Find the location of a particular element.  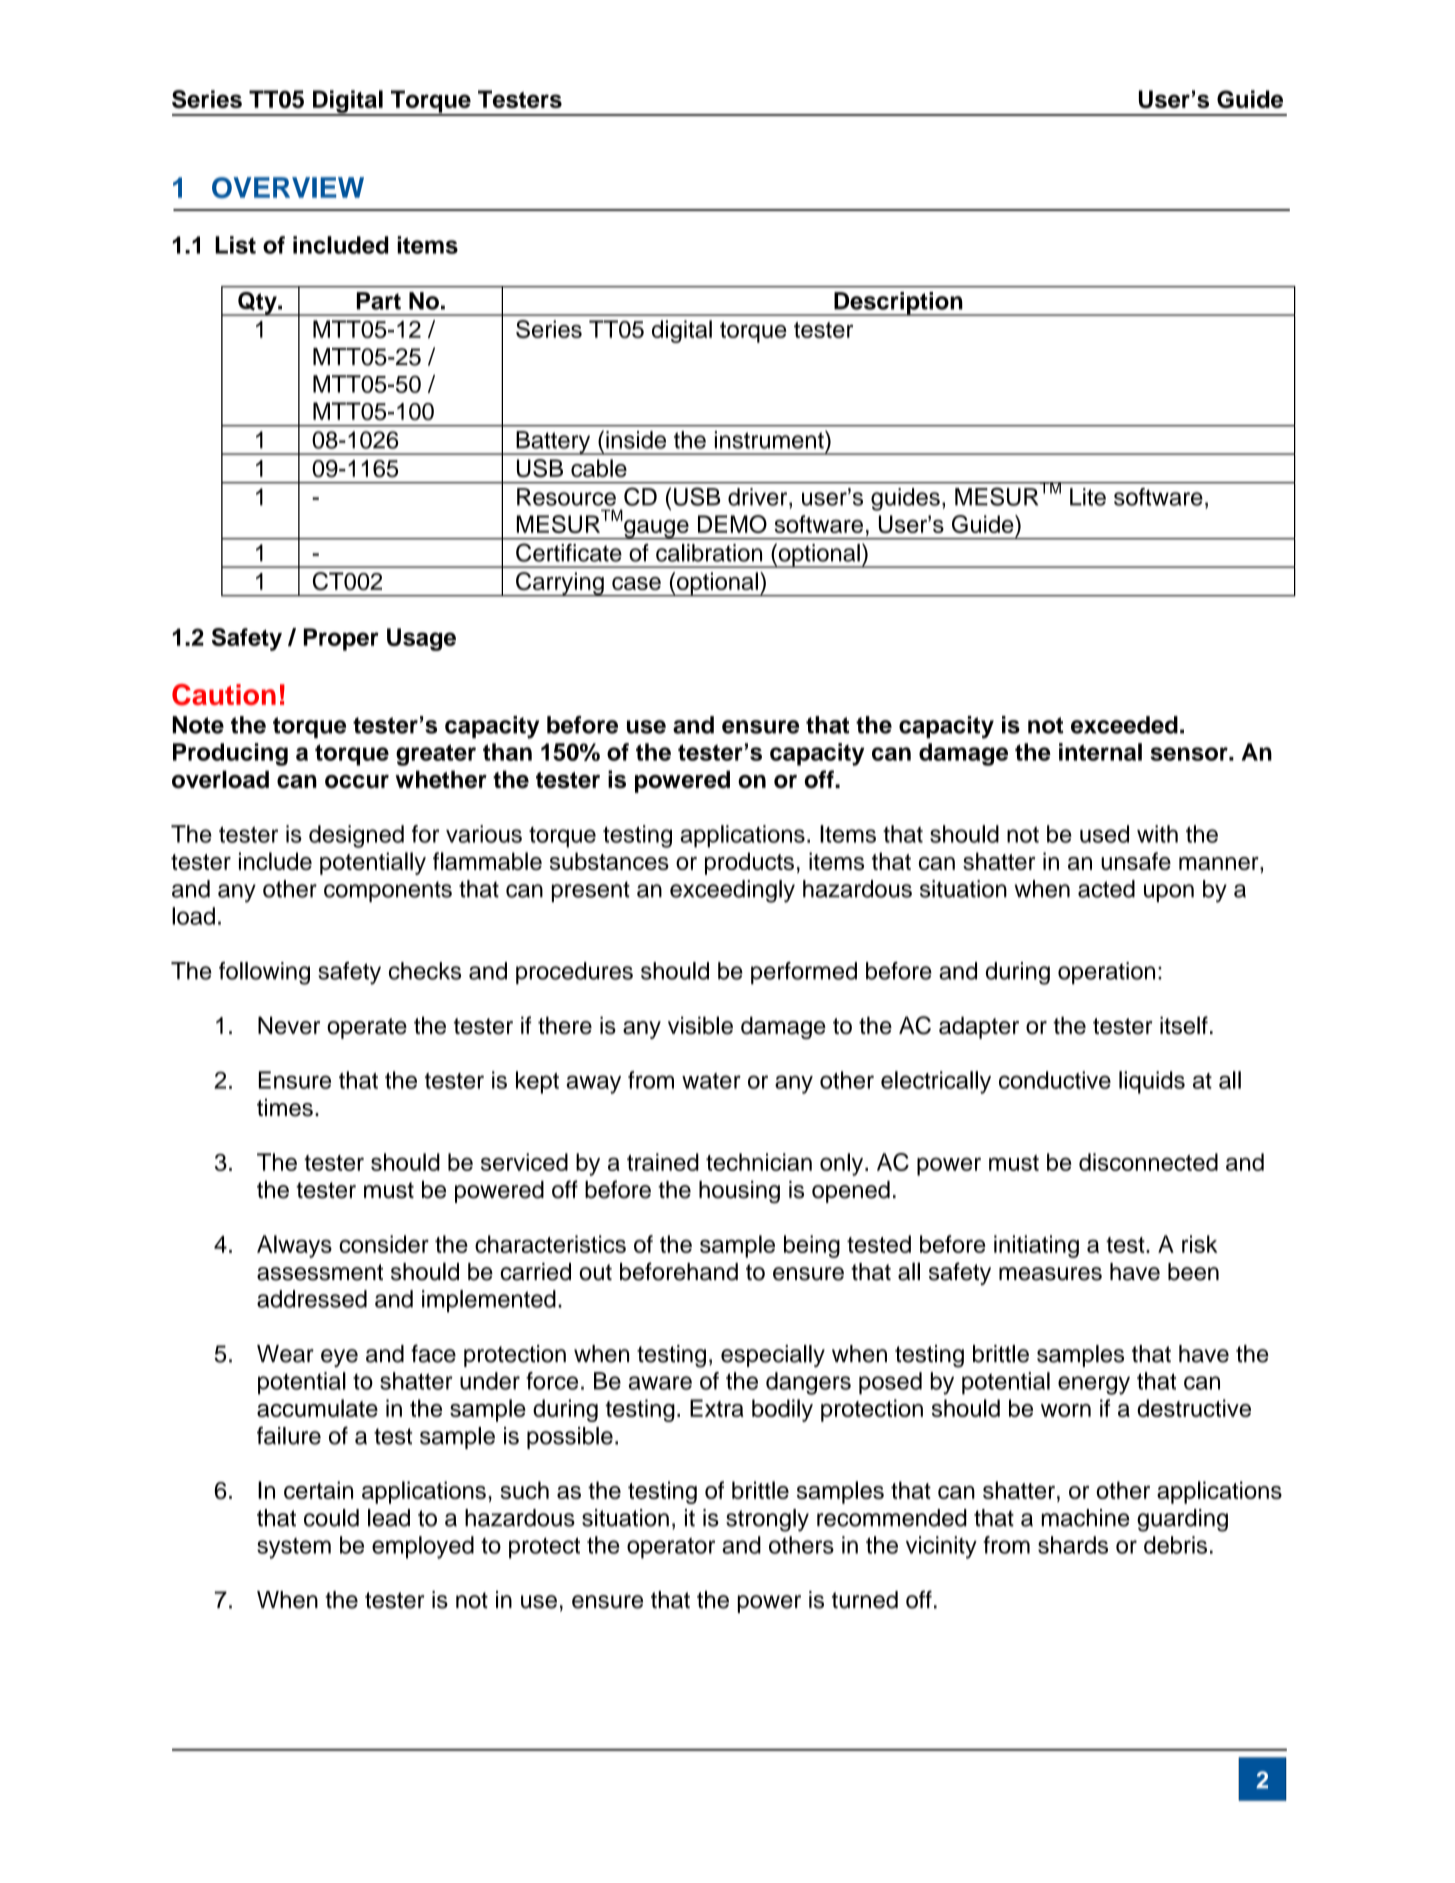

OVERVIEW is located at coordinates (288, 187).
